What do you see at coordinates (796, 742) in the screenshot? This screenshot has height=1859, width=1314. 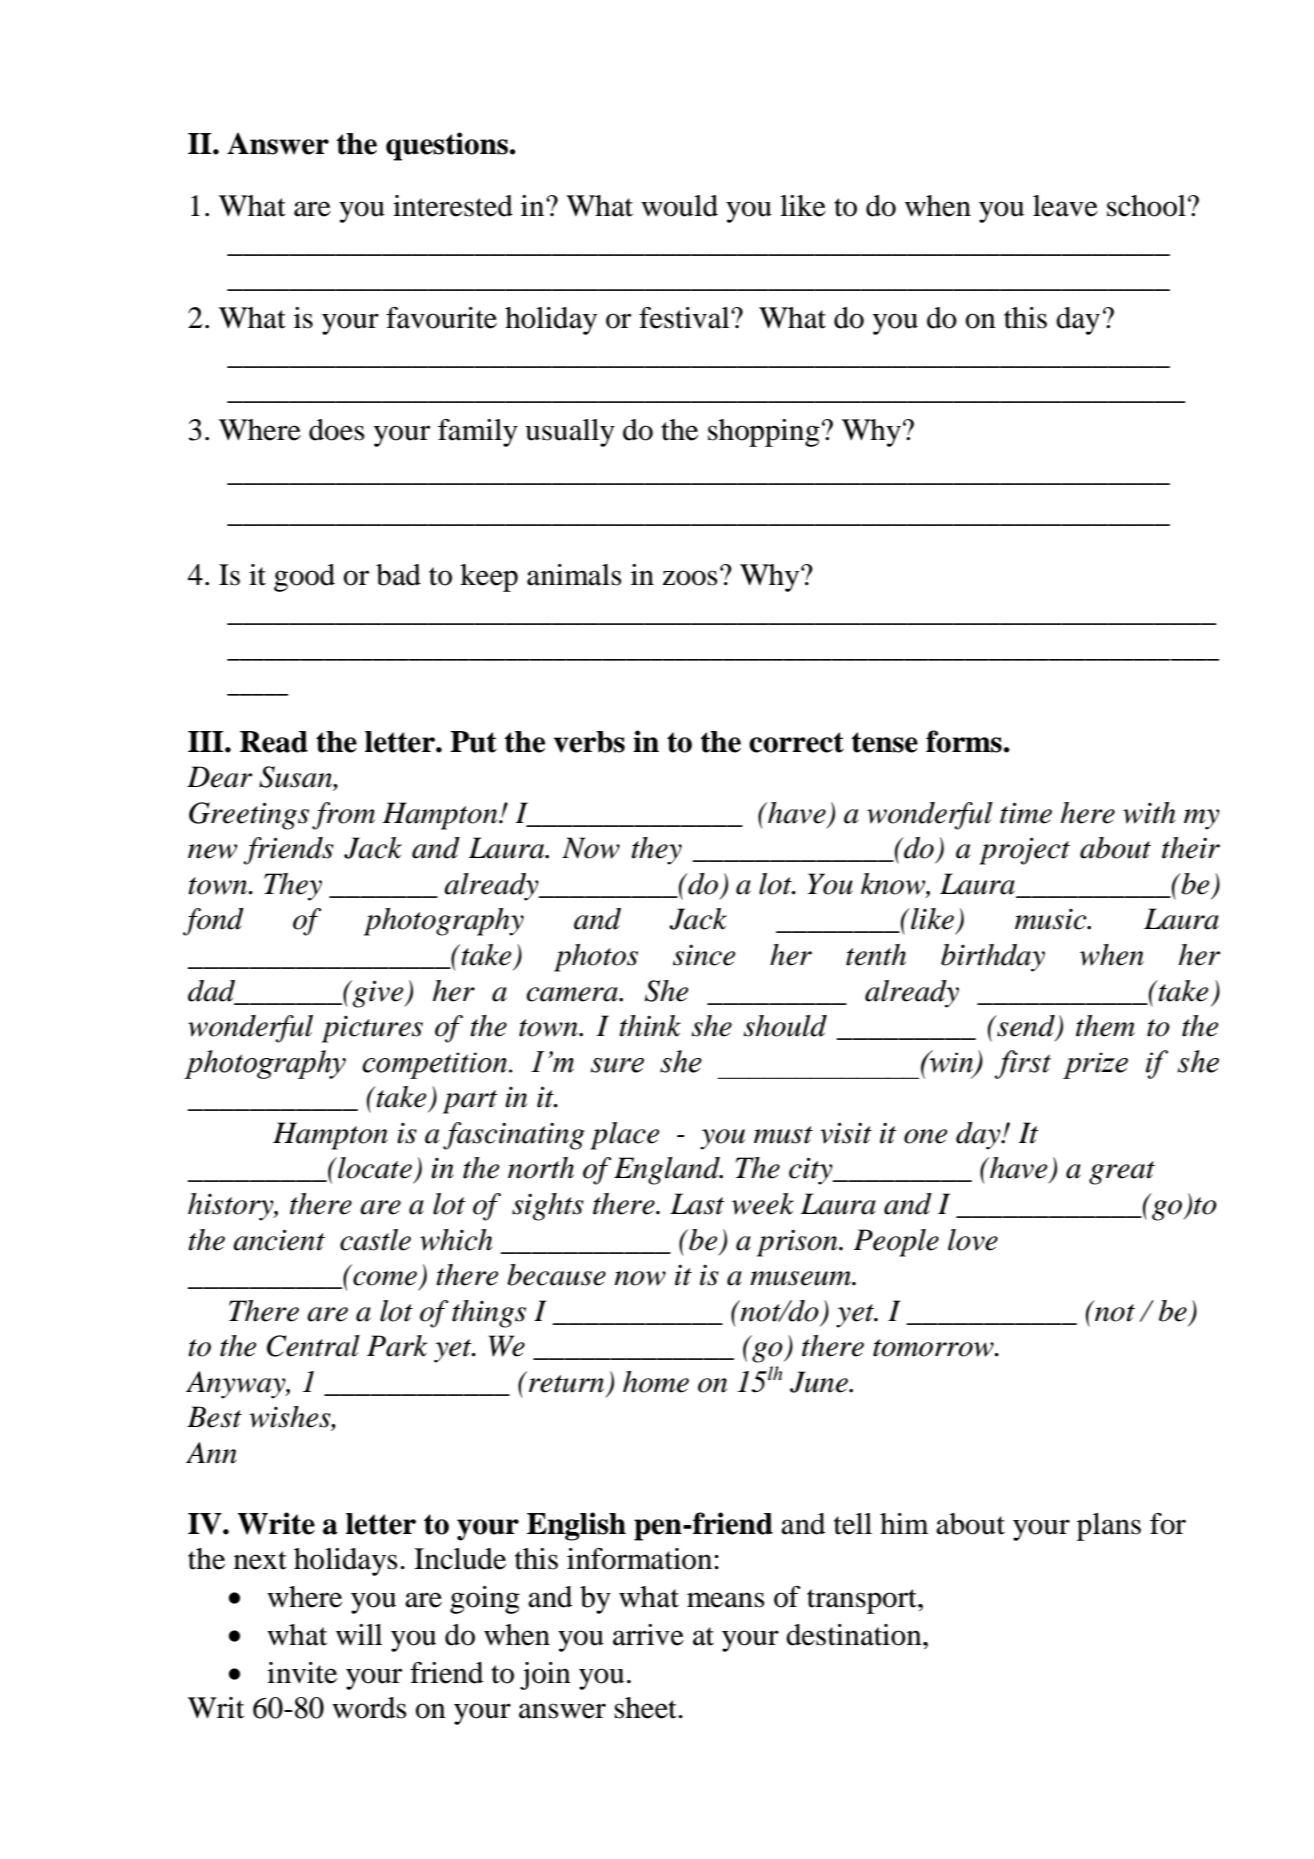 I see `correct` at bounding box center [796, 742].
